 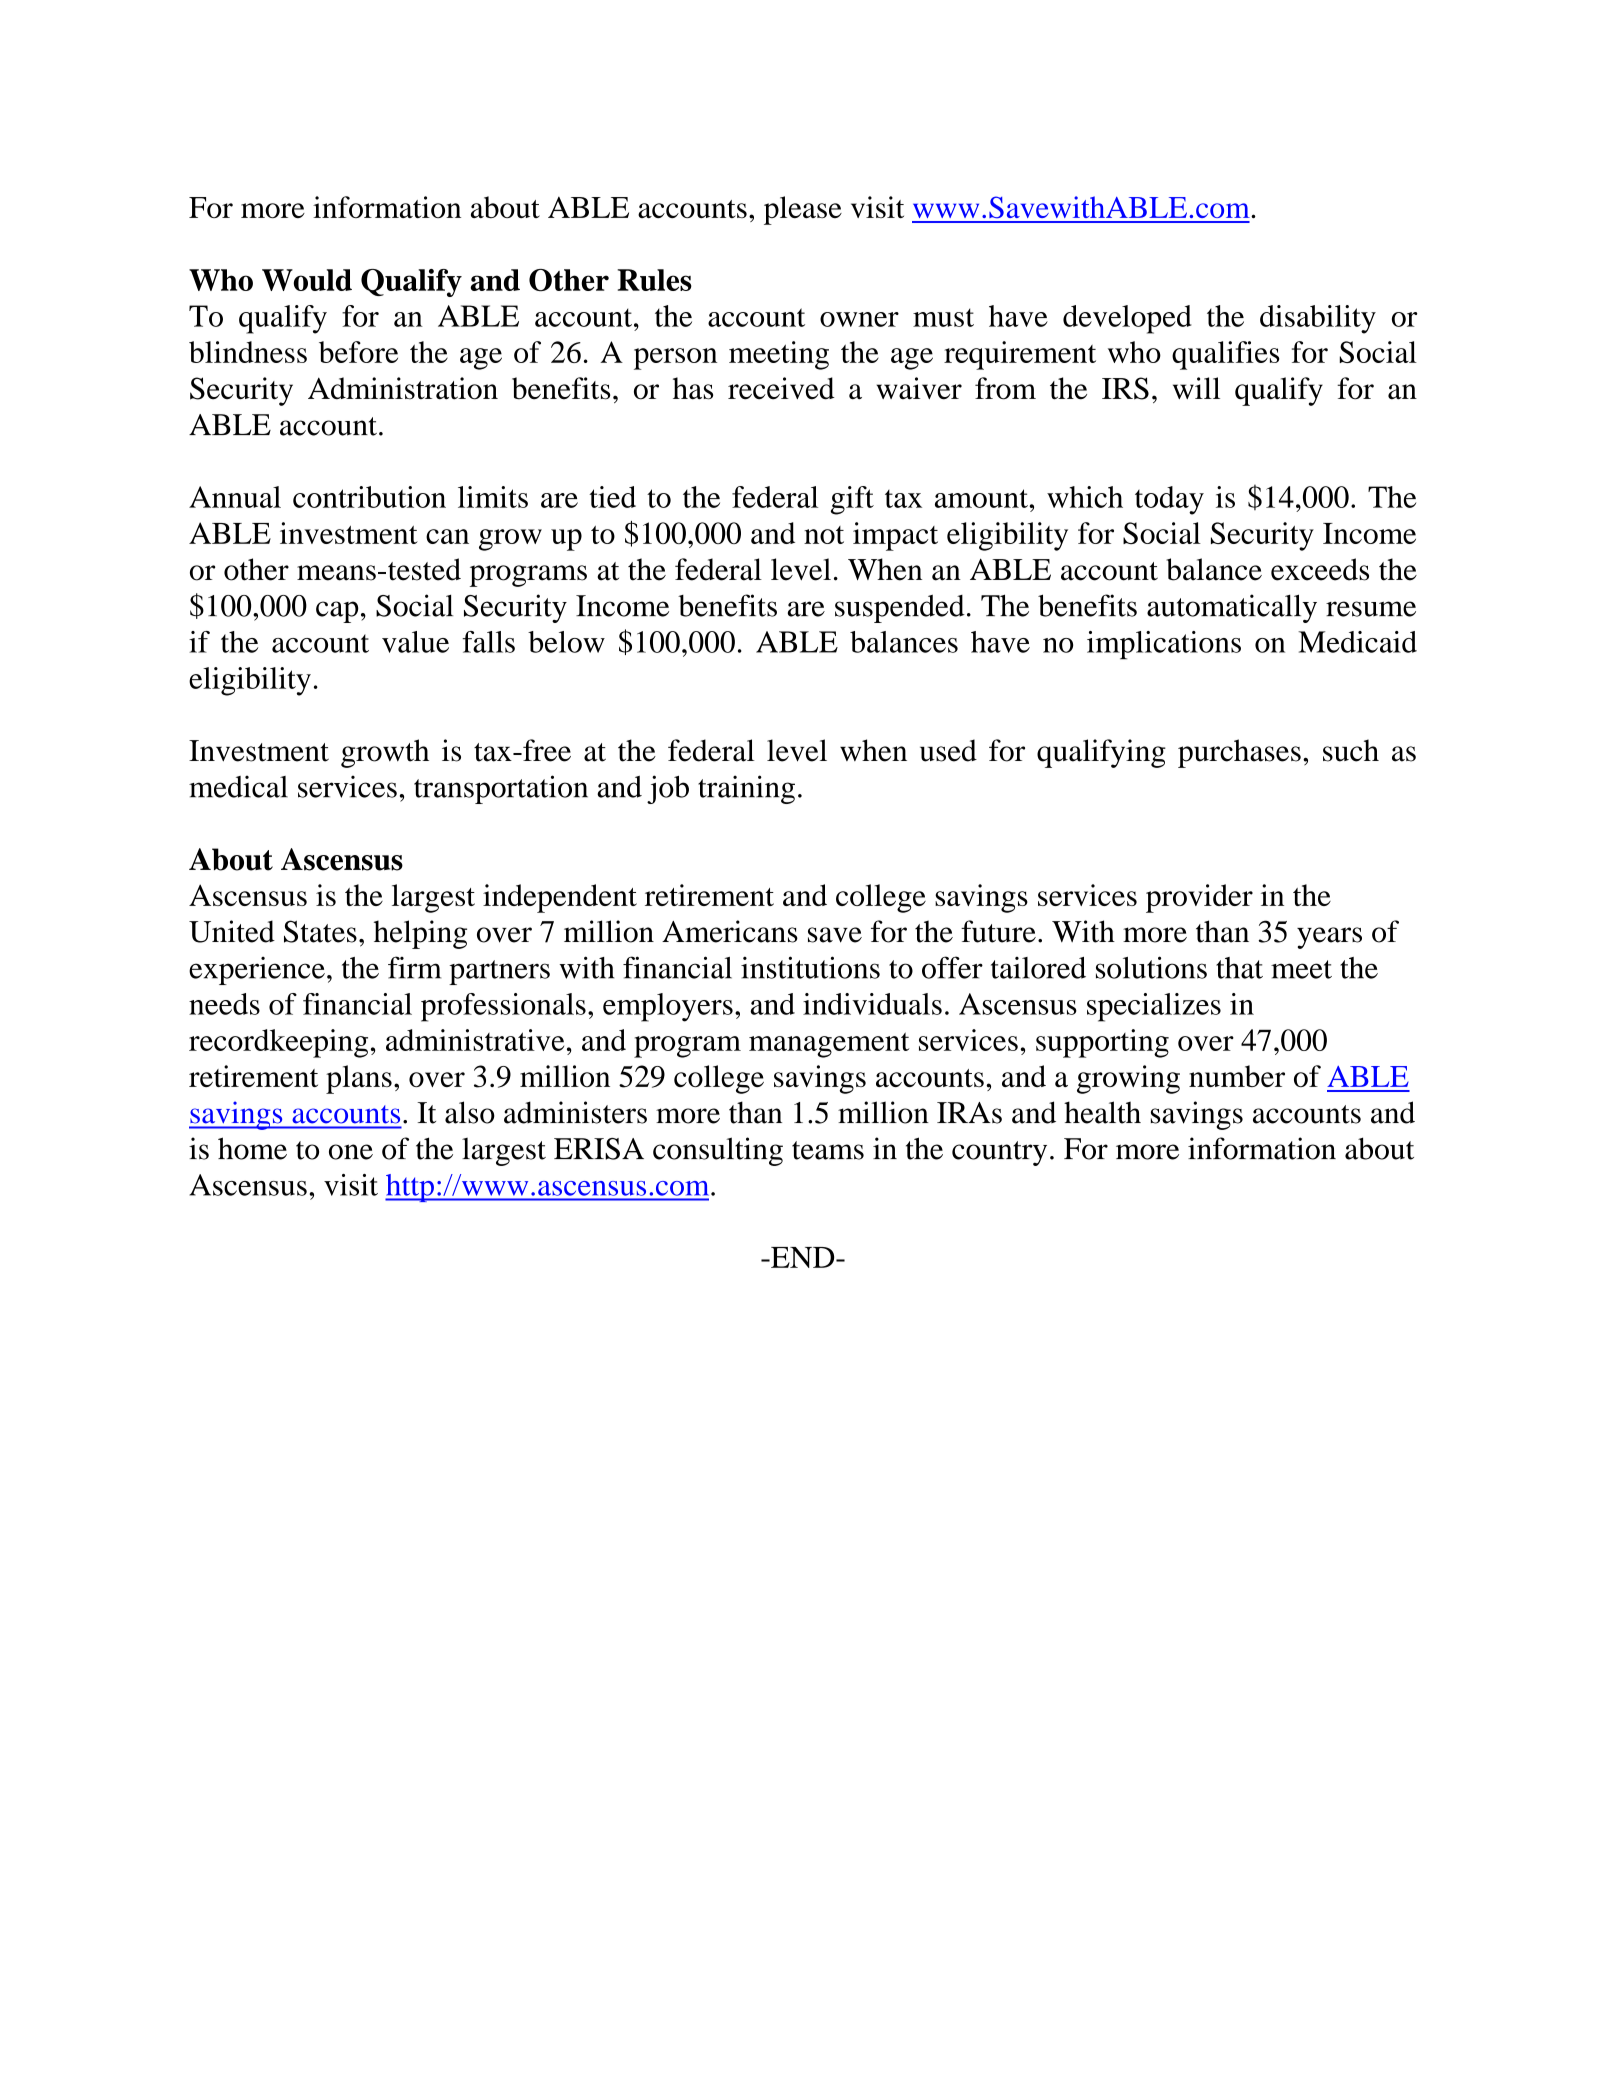 I want to click on Would, so click(x=307, y=280).
